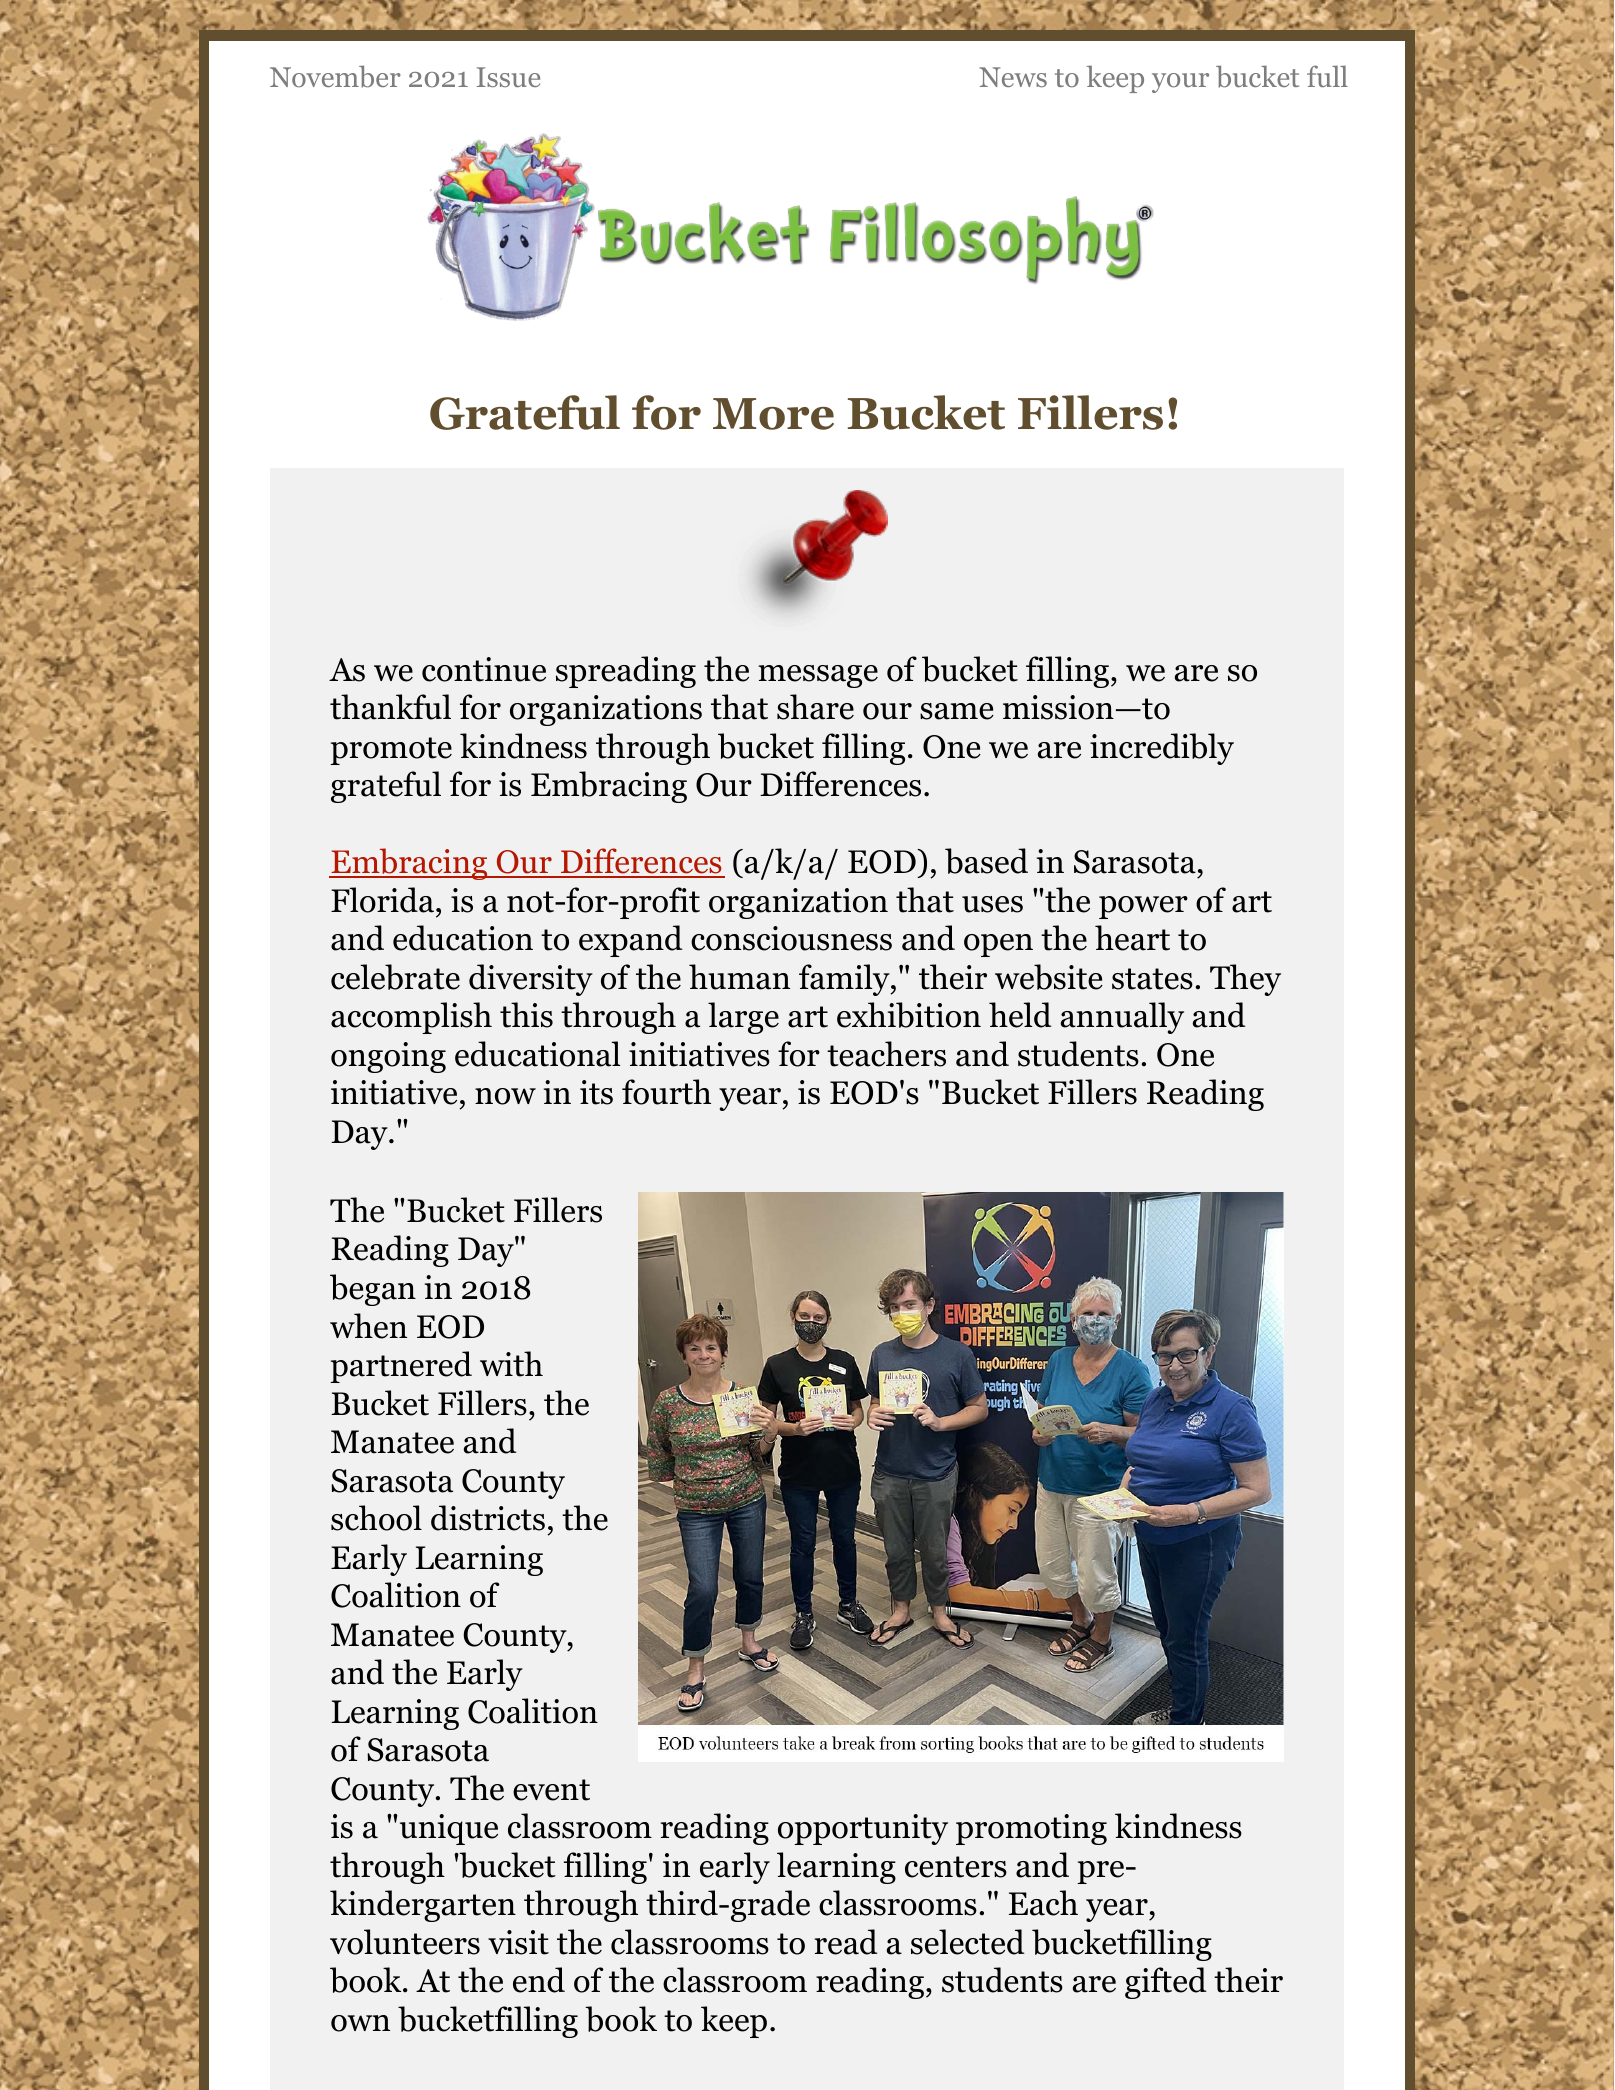  Describe the element at coordinates (508, 77) in the document. I see `Issue` at that location.
